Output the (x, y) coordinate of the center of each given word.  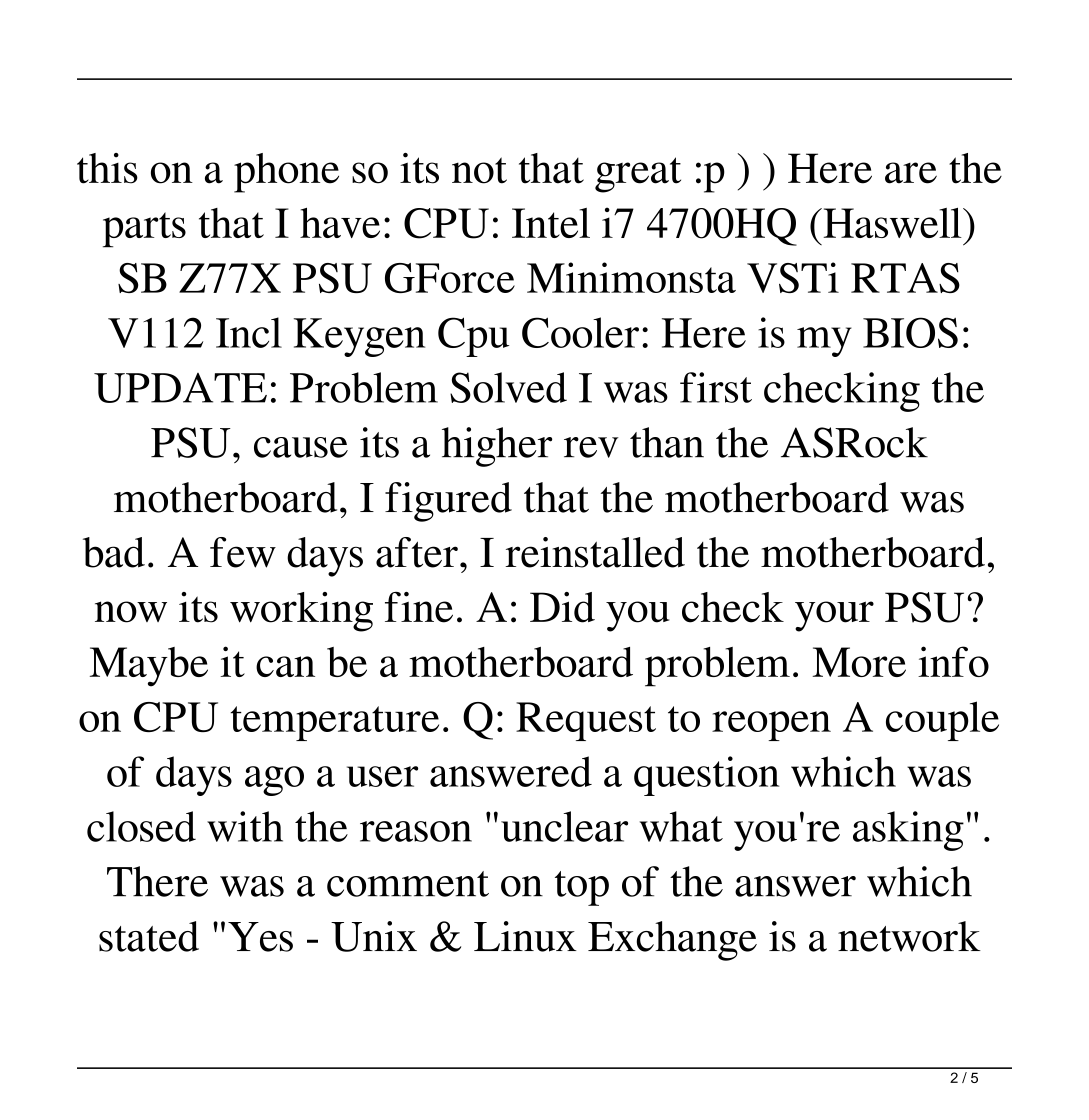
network (909, 936)
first (716, 387)
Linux (525, 936)
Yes (260, 937)
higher (497, 447)
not (479, 170)
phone (286, 173)
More (859, 662)
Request (586, 721)
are (911, 173)
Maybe (149, 667)
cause (301, 447)
